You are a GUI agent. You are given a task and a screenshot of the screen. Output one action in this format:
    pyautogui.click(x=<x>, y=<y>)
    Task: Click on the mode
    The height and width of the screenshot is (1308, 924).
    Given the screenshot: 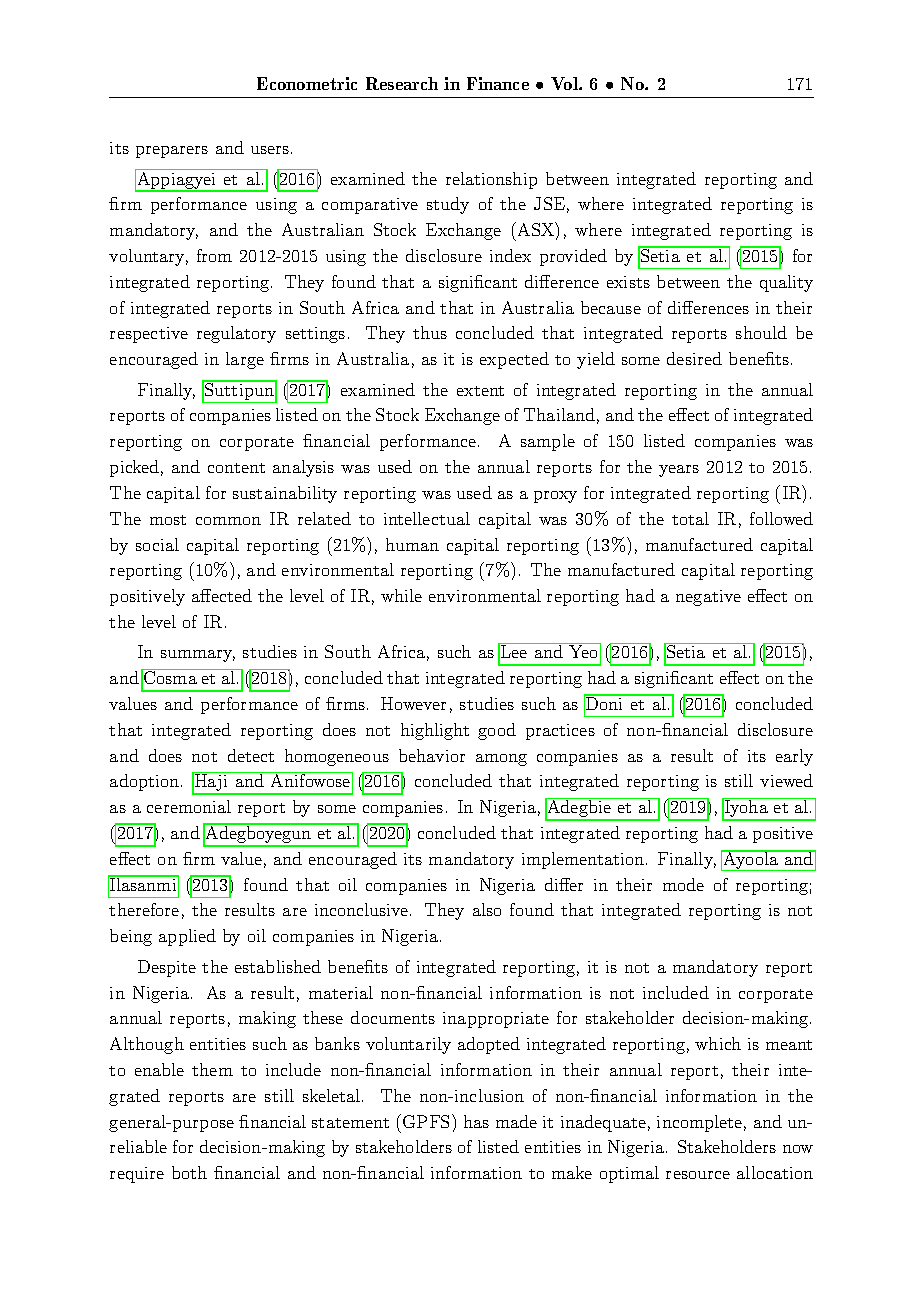 What is the action you would take?
    pyautogui.click(x=683, y=884)
